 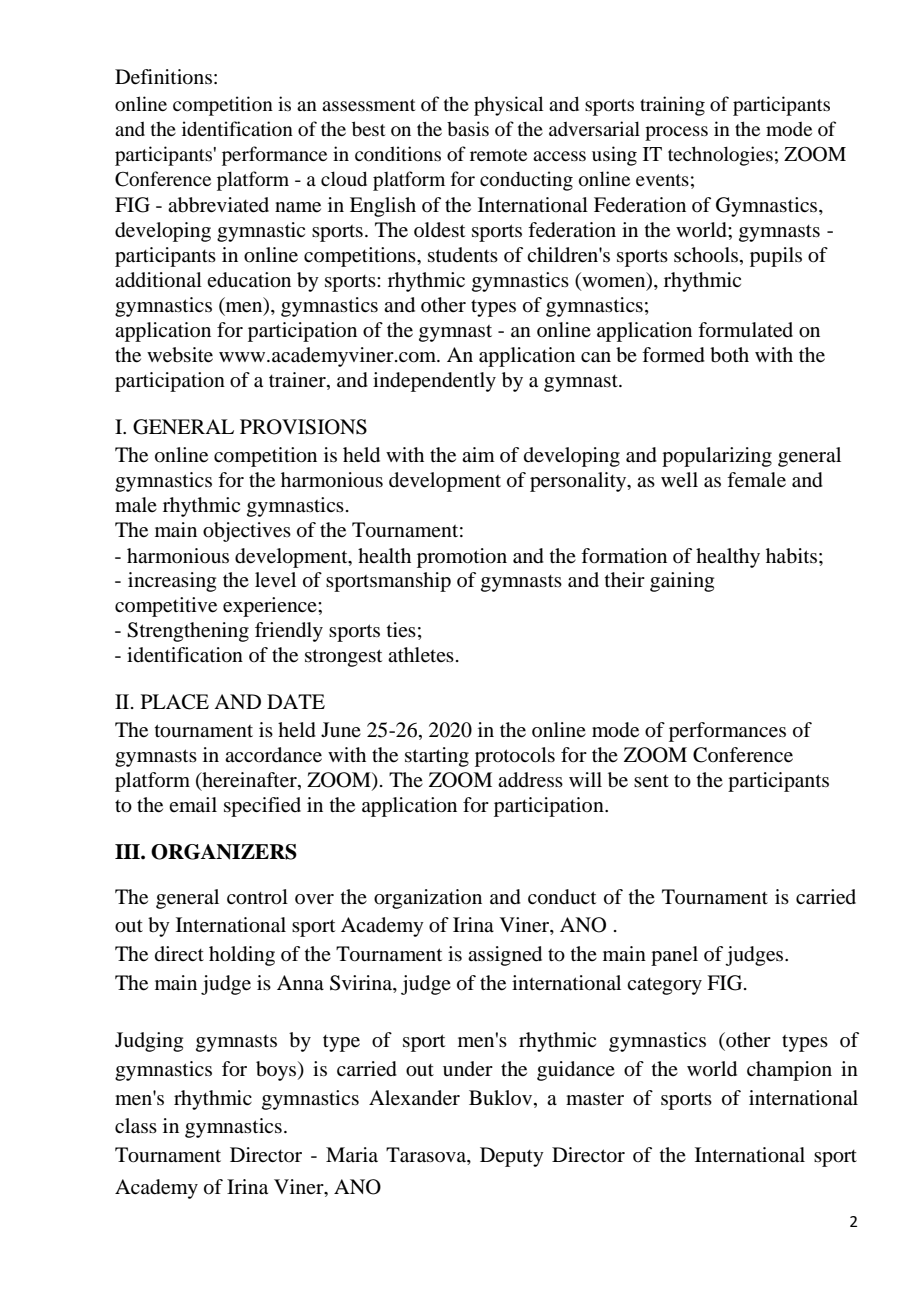 I want to click on both, so click(x=729, y=355).
